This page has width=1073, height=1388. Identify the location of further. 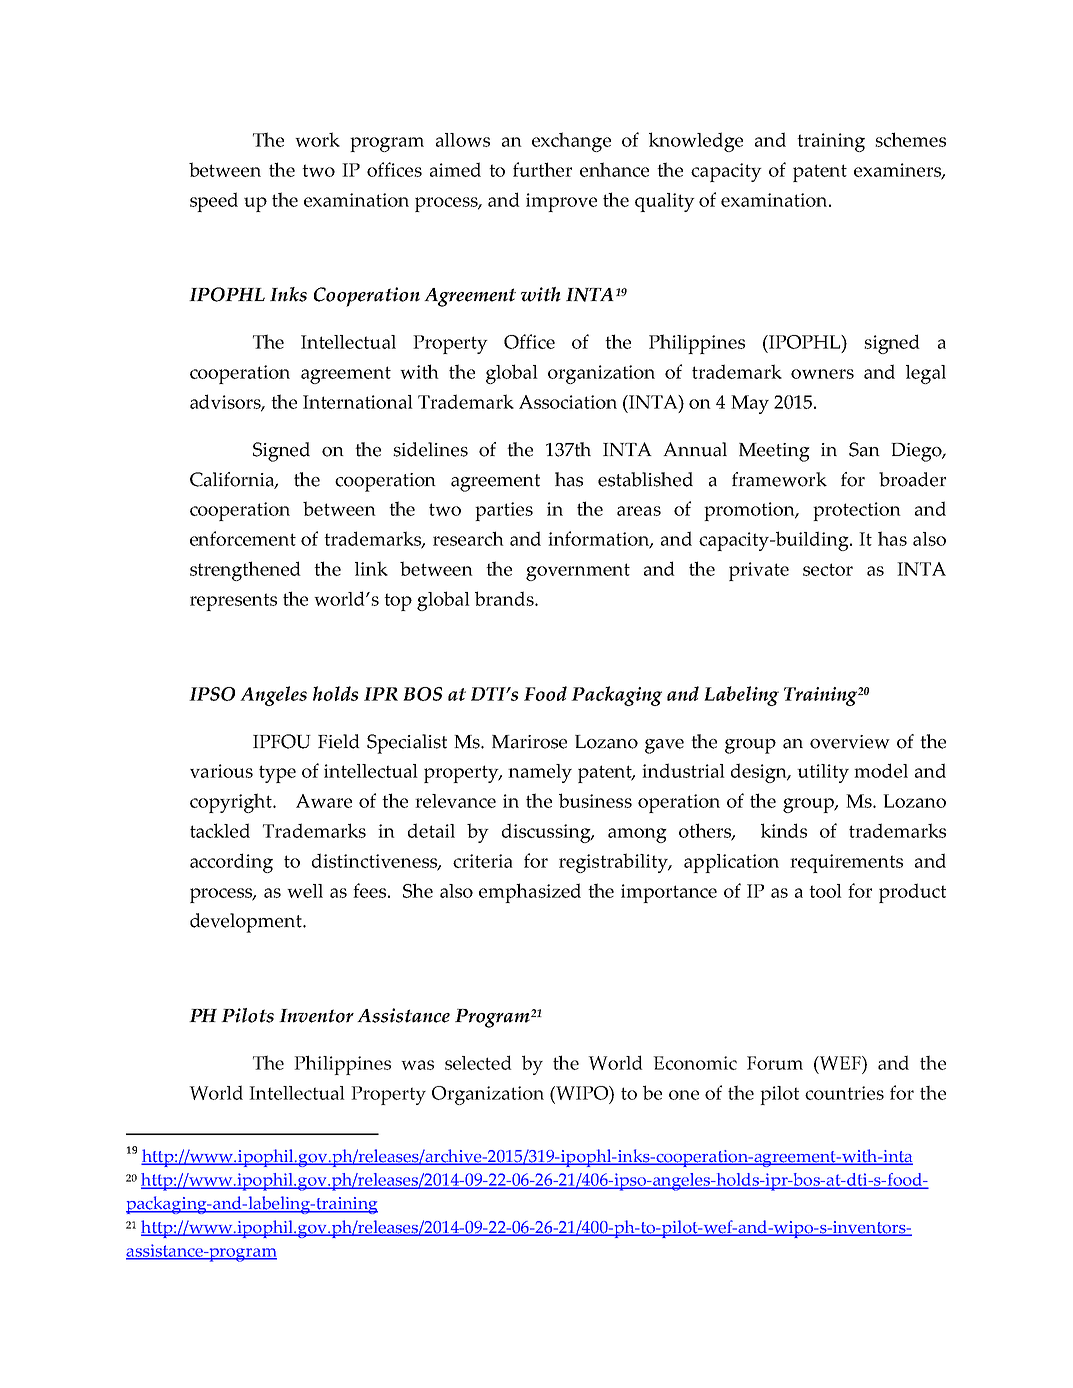
(542, 169).
